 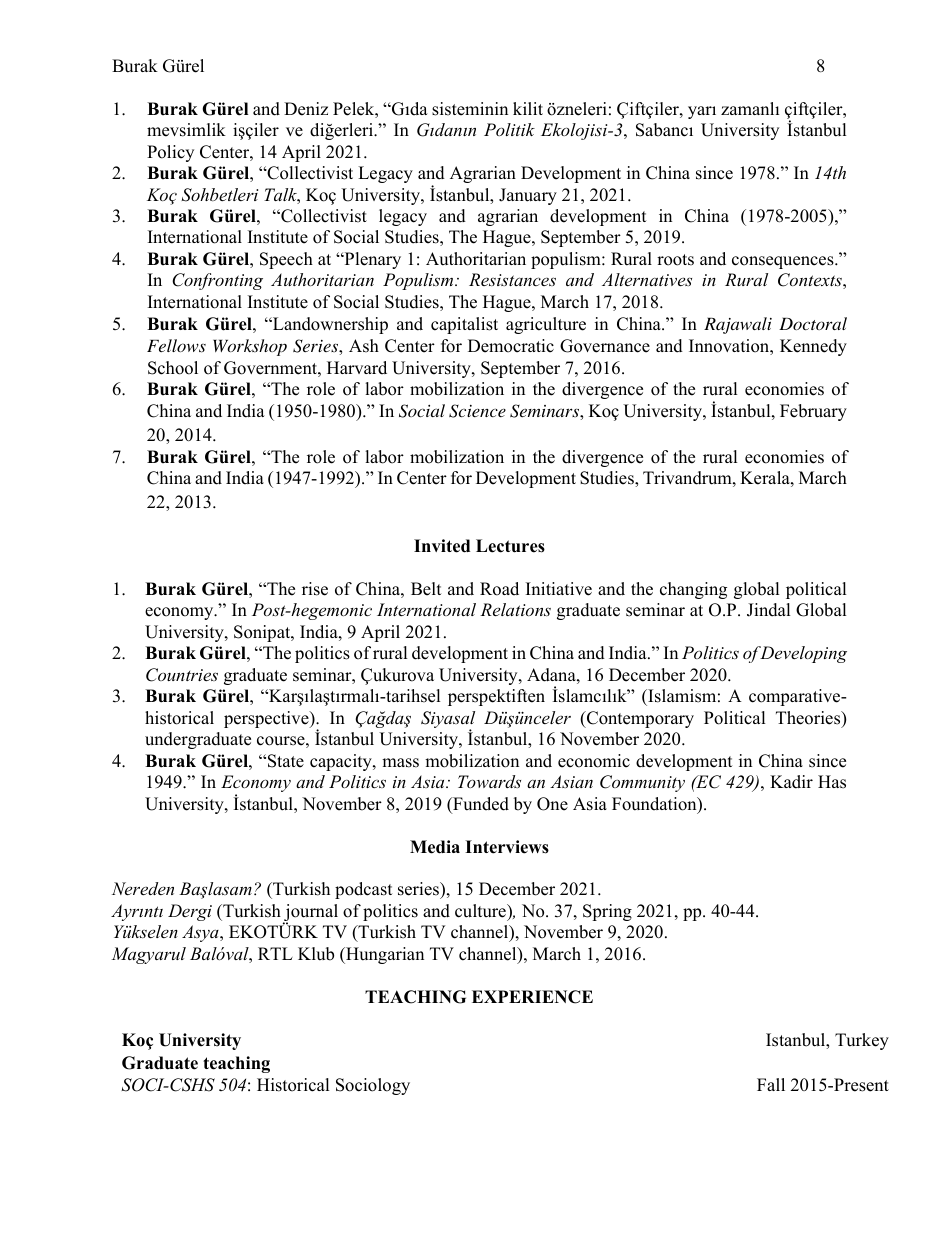 What do you see at coordinates (306, 109) in the screenshot?
I see `Deniz` at bounding box center [306, 109].
